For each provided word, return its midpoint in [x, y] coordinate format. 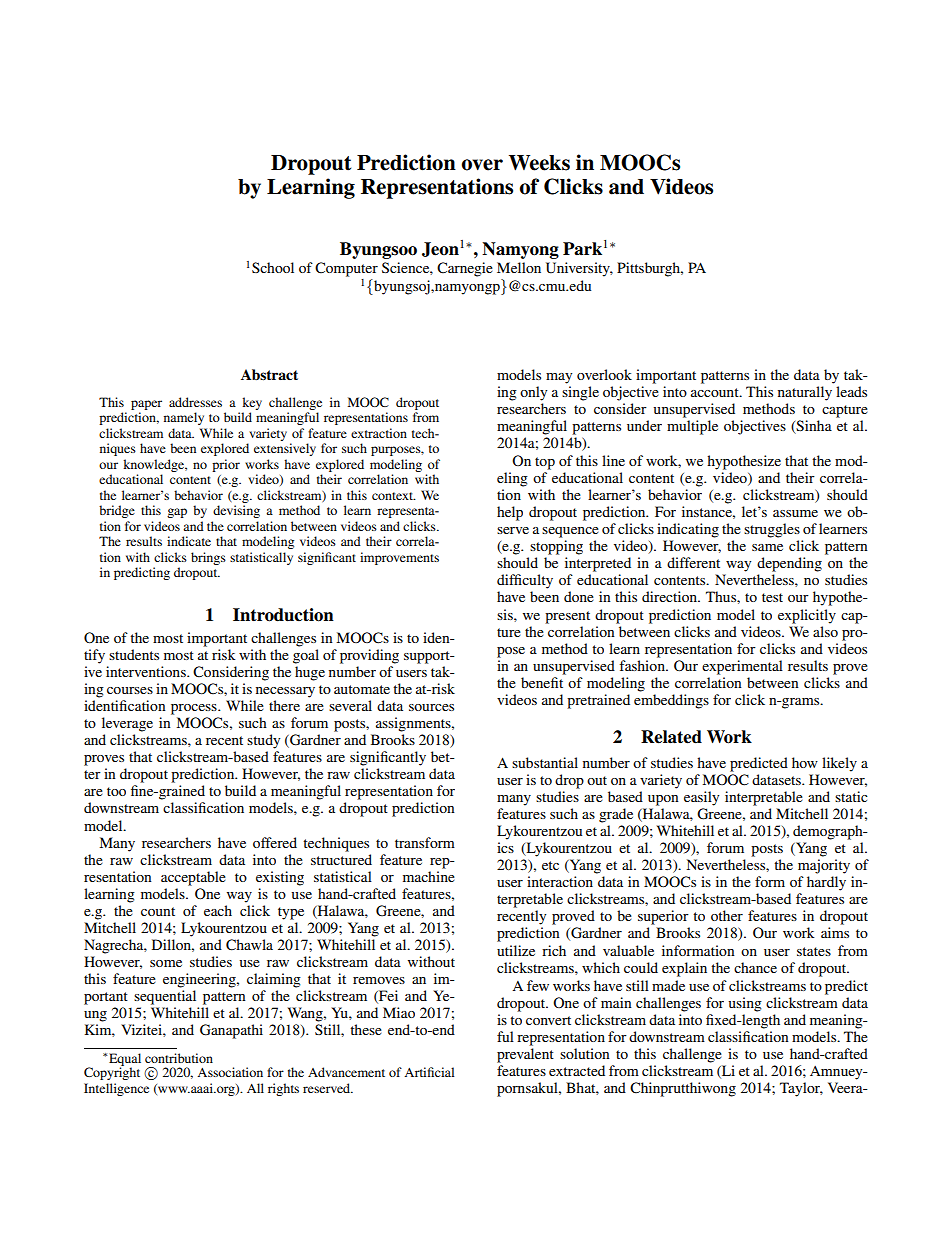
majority [824, 866]
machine [429, 876]
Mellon [519, 267]
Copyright [112, 1072]
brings [208, 558]
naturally [805, 393]
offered [275, 842]
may [559, 378]
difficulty [525, 581]
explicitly [807, 616]
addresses [195, 402]
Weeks [539, 163]
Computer [346, 269]
